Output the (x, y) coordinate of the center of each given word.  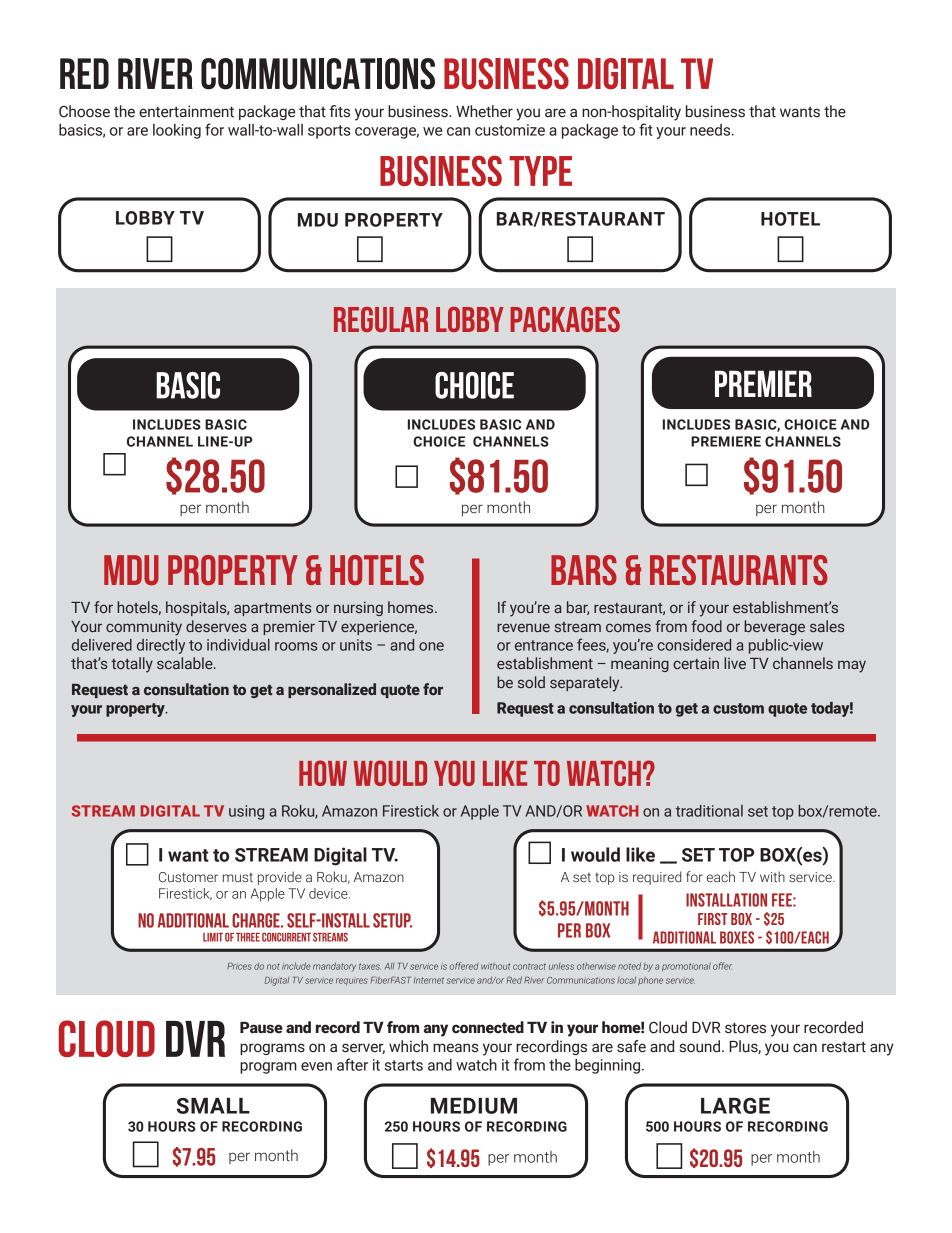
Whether (484, 111)
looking (177, 131)
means (456, 1048)
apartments (272, 609)
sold (531, 682)
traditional (709, 811)
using (246, 812)
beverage (774, 627)
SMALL (213, 1106)
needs (711, 130)
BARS (584, 570)
